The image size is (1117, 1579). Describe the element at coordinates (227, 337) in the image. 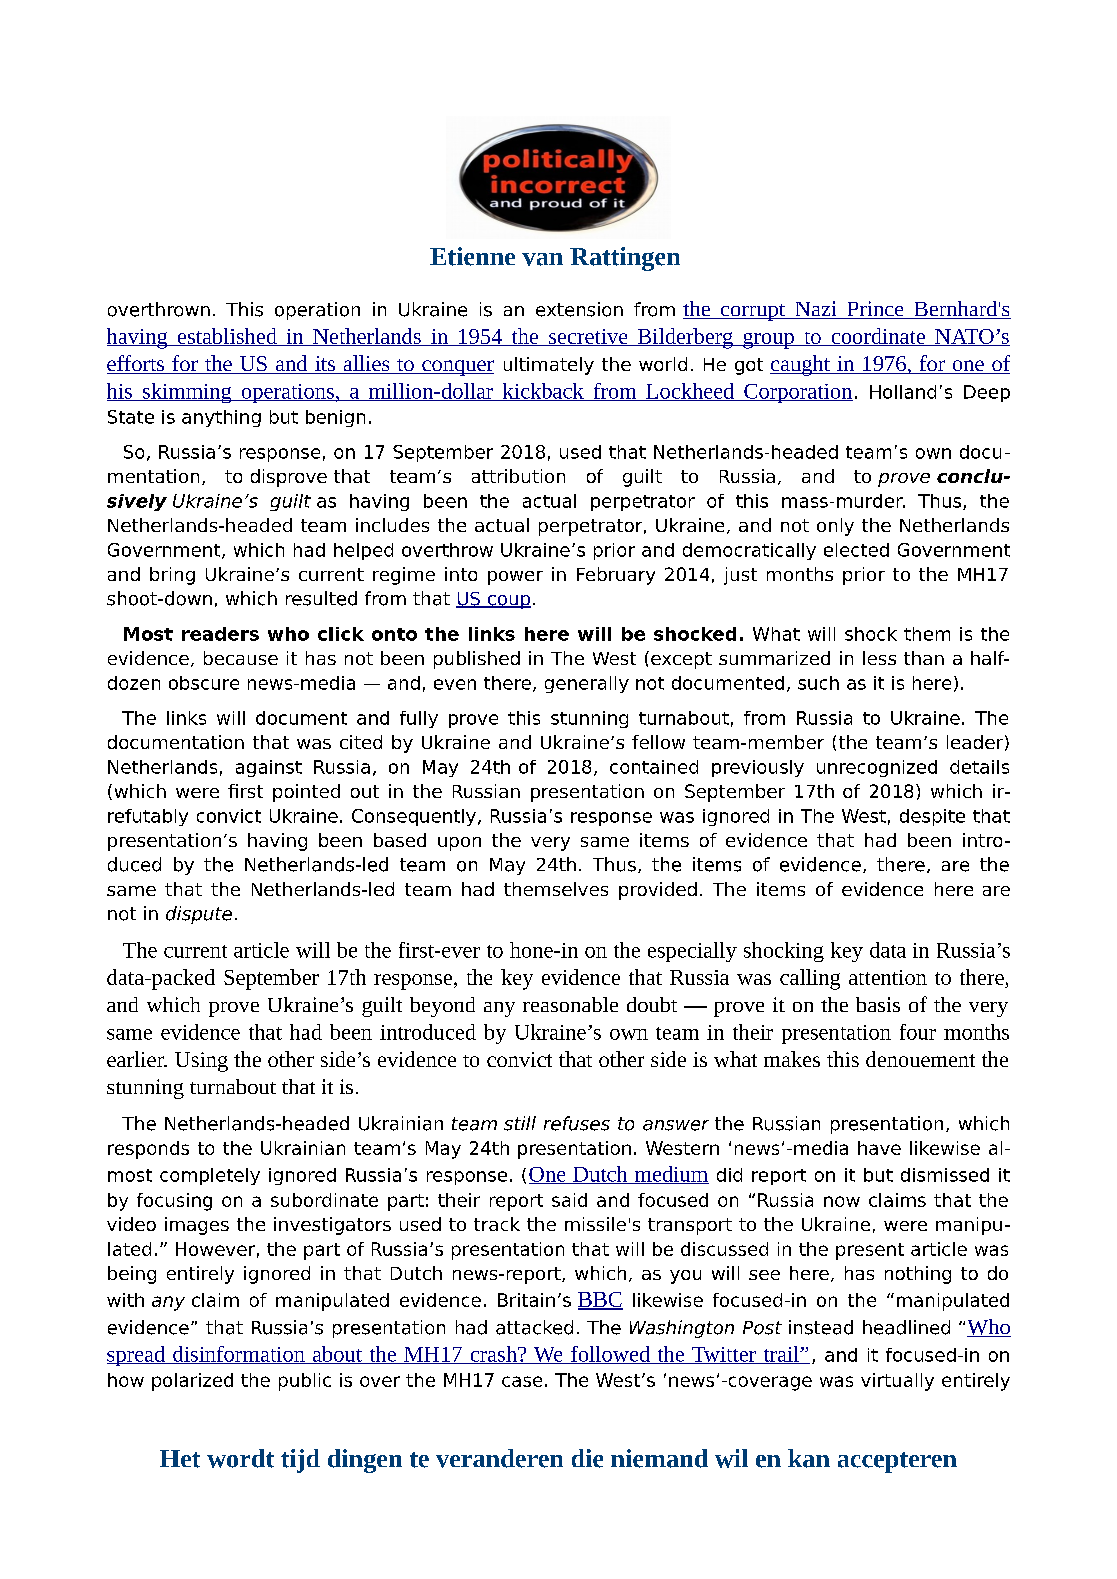

I see `established` at that location.
